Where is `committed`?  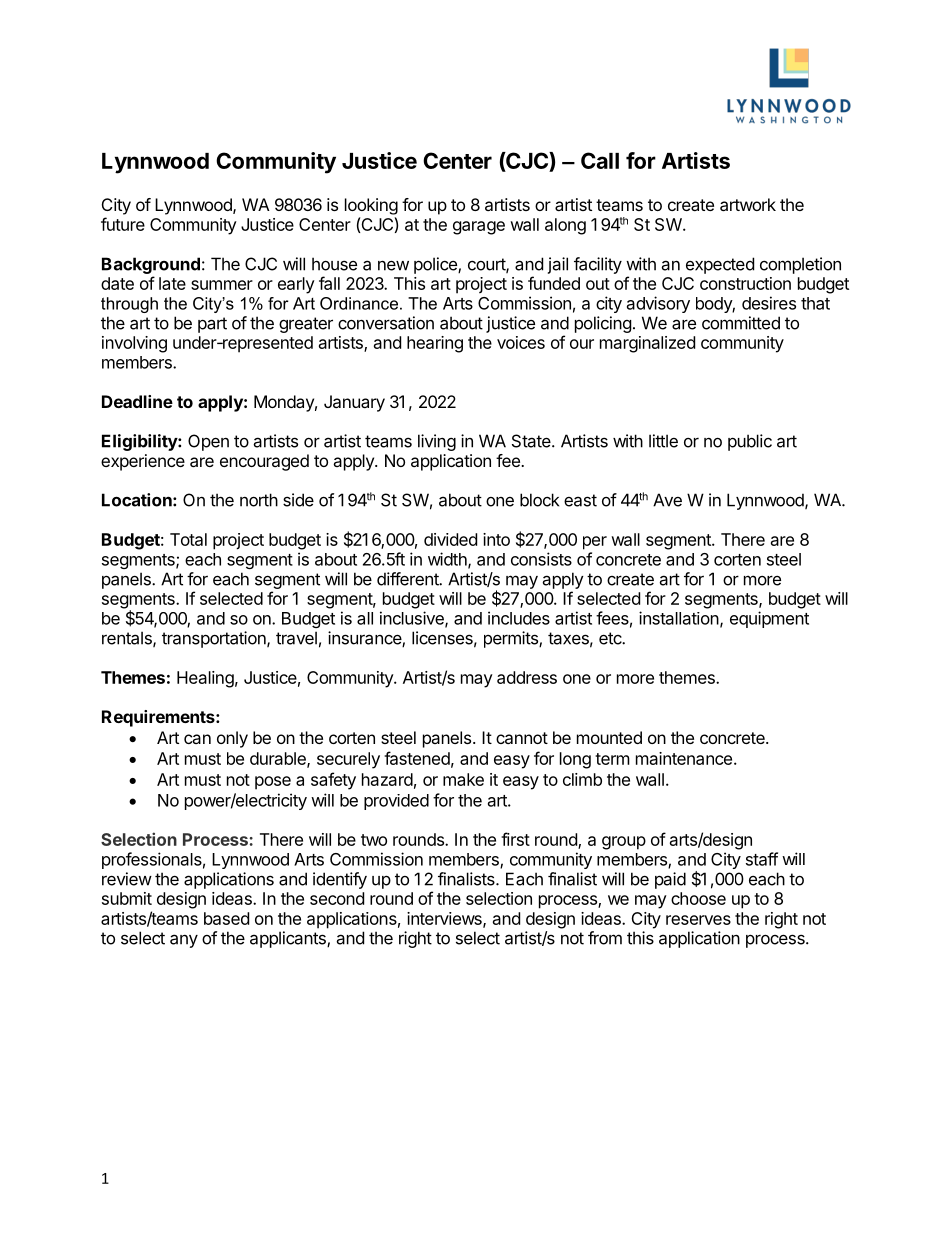
committed is located at coordinates (741, 323).
